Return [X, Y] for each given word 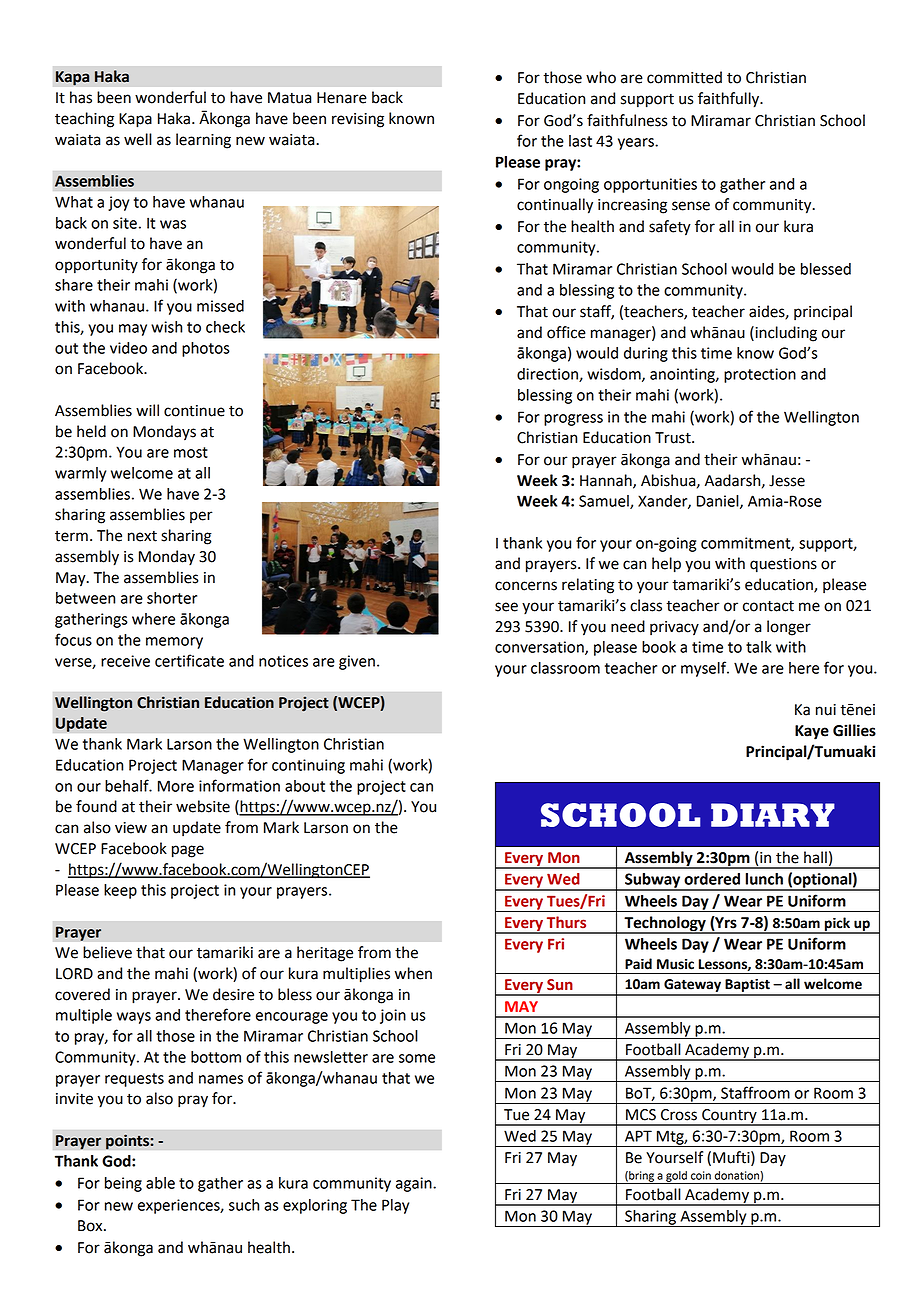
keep [120, 891]
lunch [764, 879]
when [413, 973]
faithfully [730, 100]
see [506, 607]
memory [174, 643]
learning [203, 141]
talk [759, 647]
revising [358, 120]
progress [573, 420]
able [160, 1183]
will [147, 410]
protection [760, 375]
